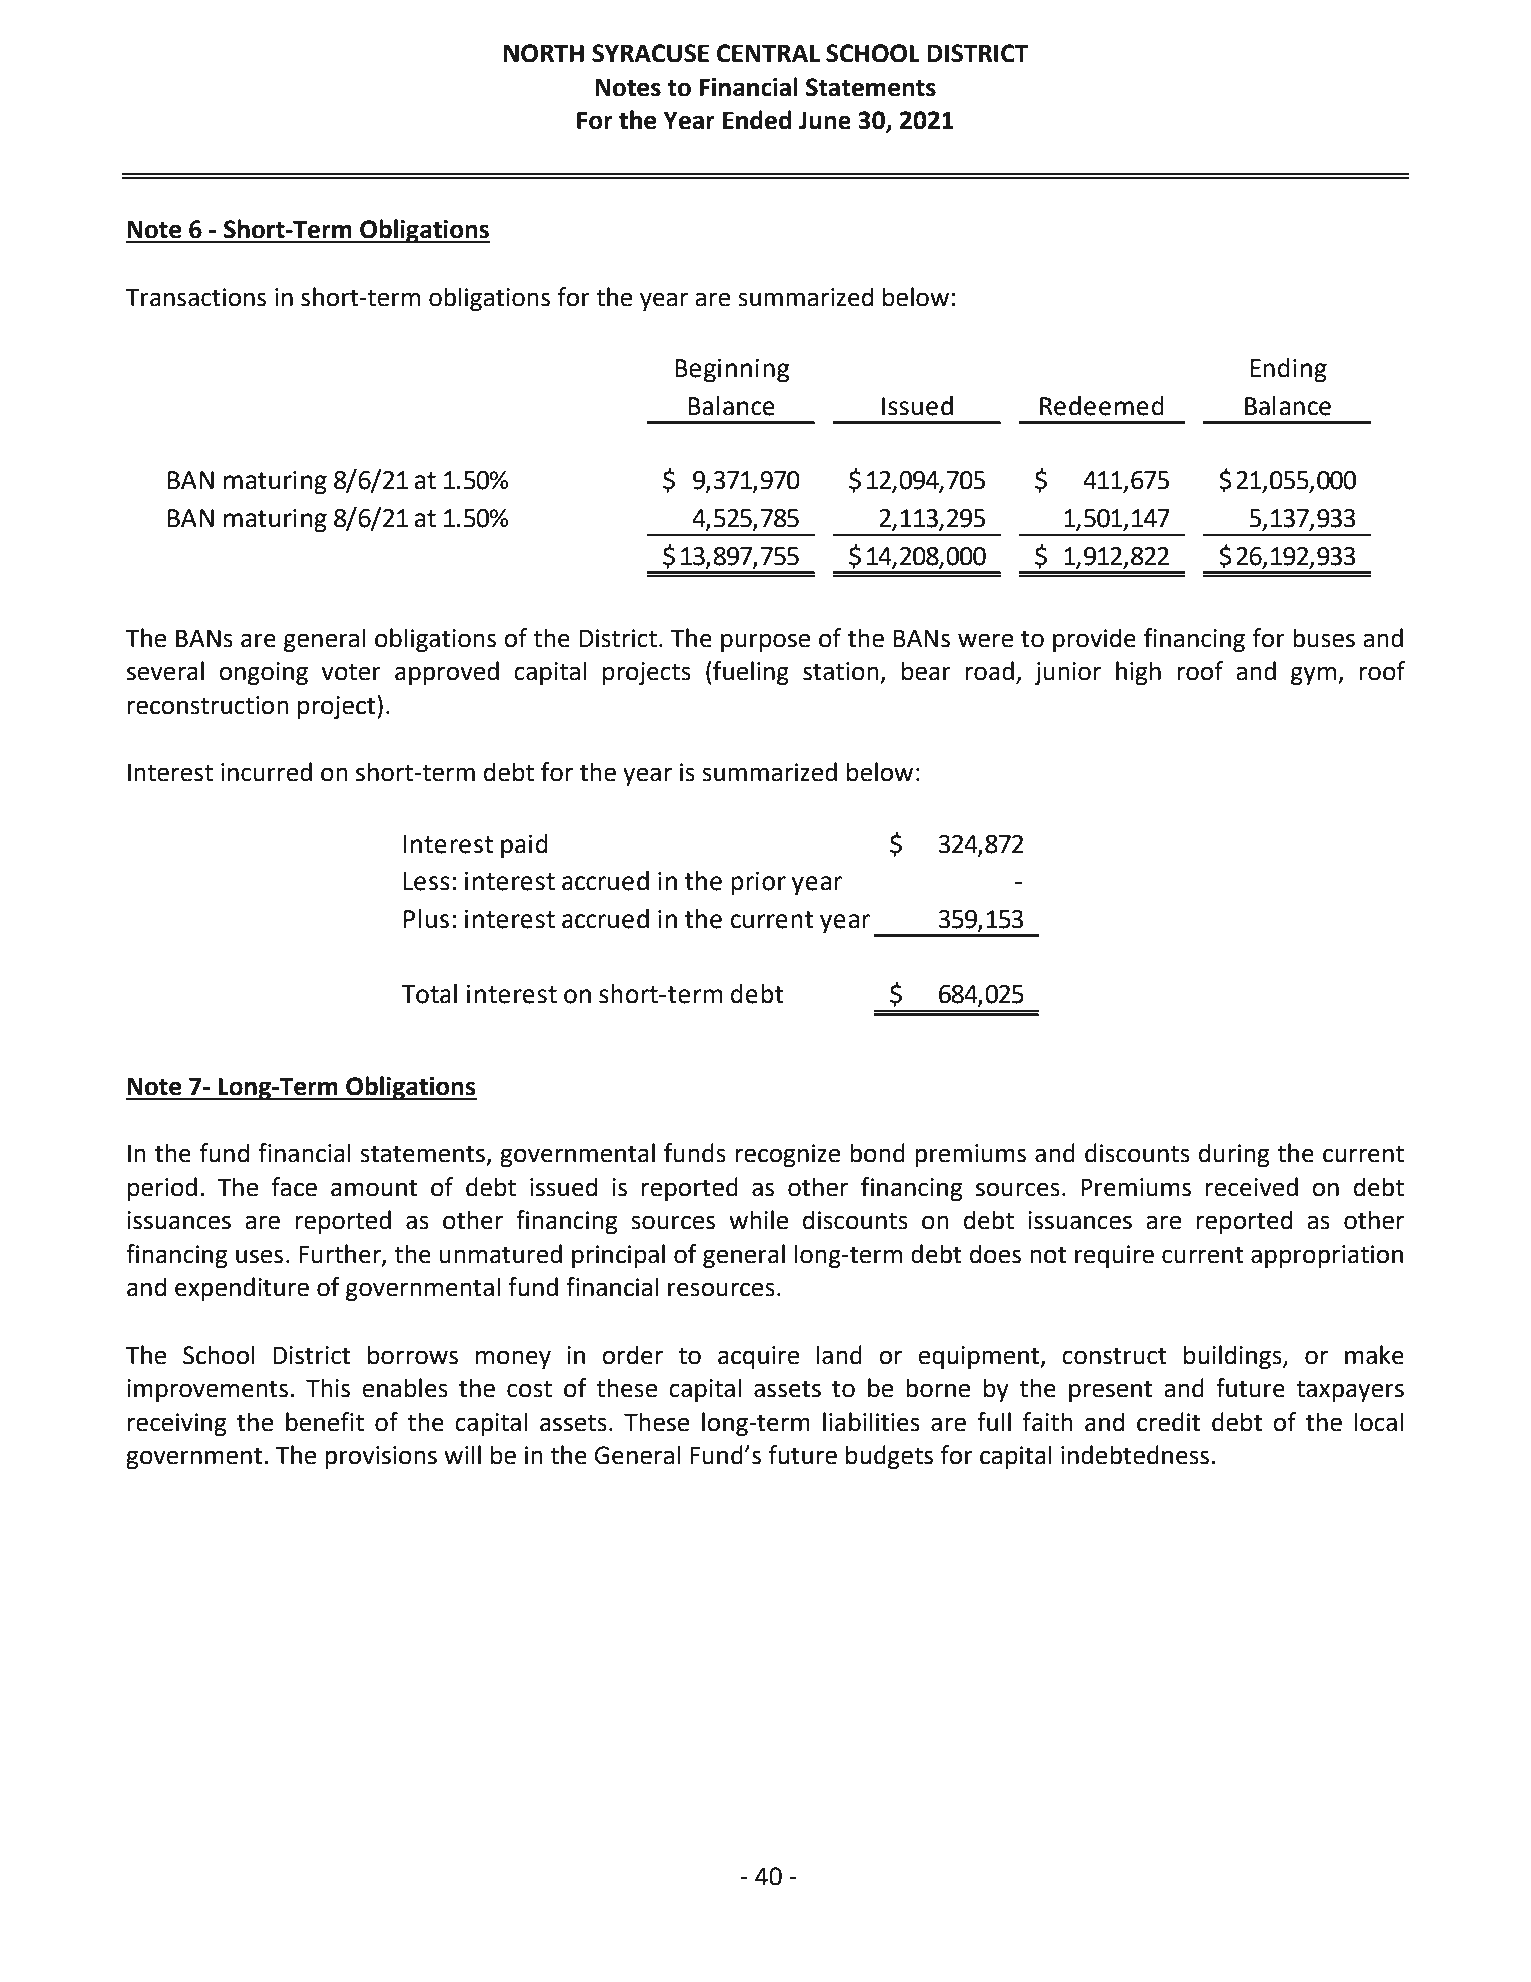 The height and width of the screenshot is (1982, 1531). What do you see at coordinates (1234, 1155) in the screenshot?
I see `during` at bounding box center [1234, 1155].
